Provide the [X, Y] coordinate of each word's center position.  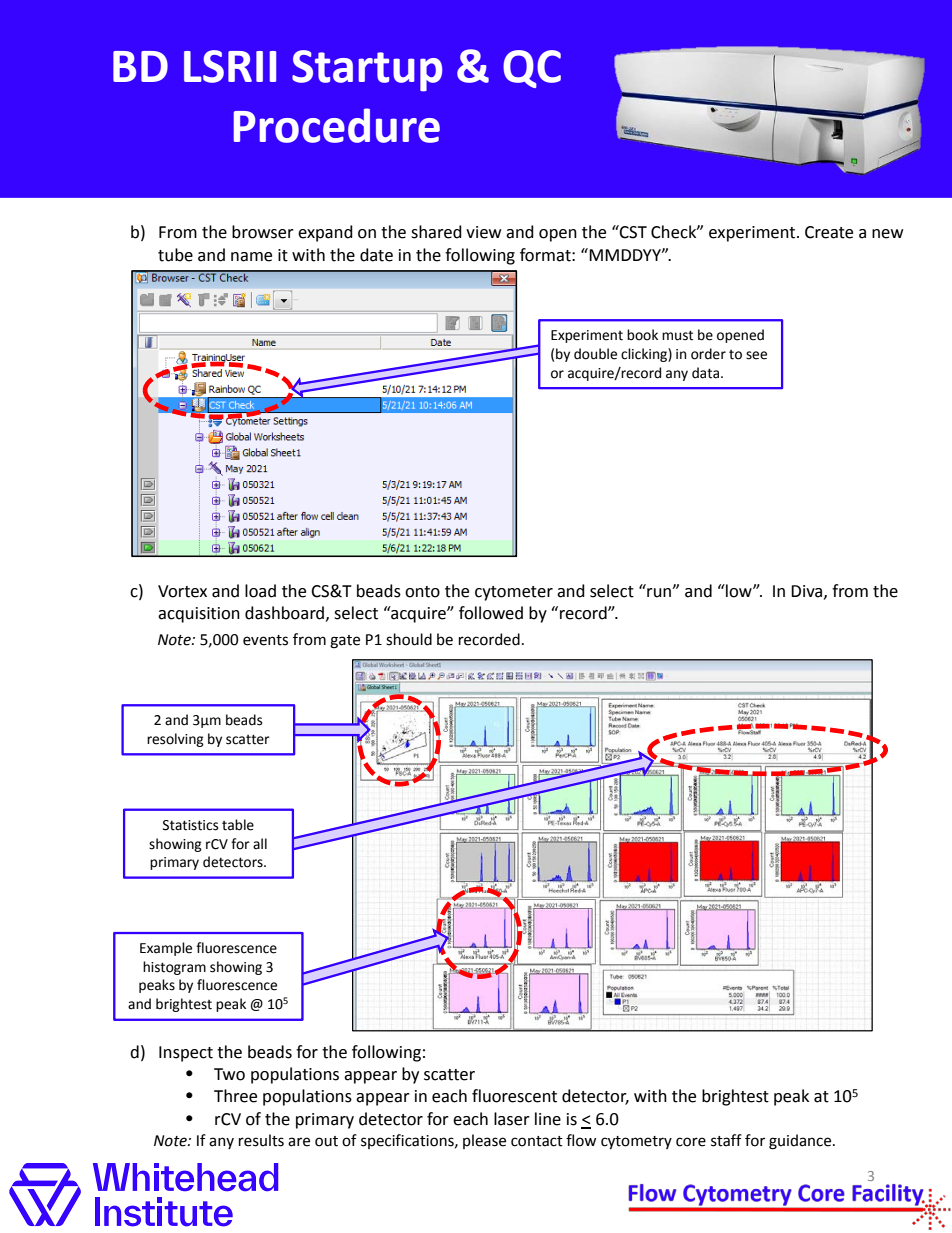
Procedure [337, 125]
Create [829, 232]
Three [235, 1096]
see [756, 355]
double [595, 354]
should [409, 639]
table [238, 825]
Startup [367, 71]
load [260, 591]
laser [512, 1119]
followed [491, 613]
